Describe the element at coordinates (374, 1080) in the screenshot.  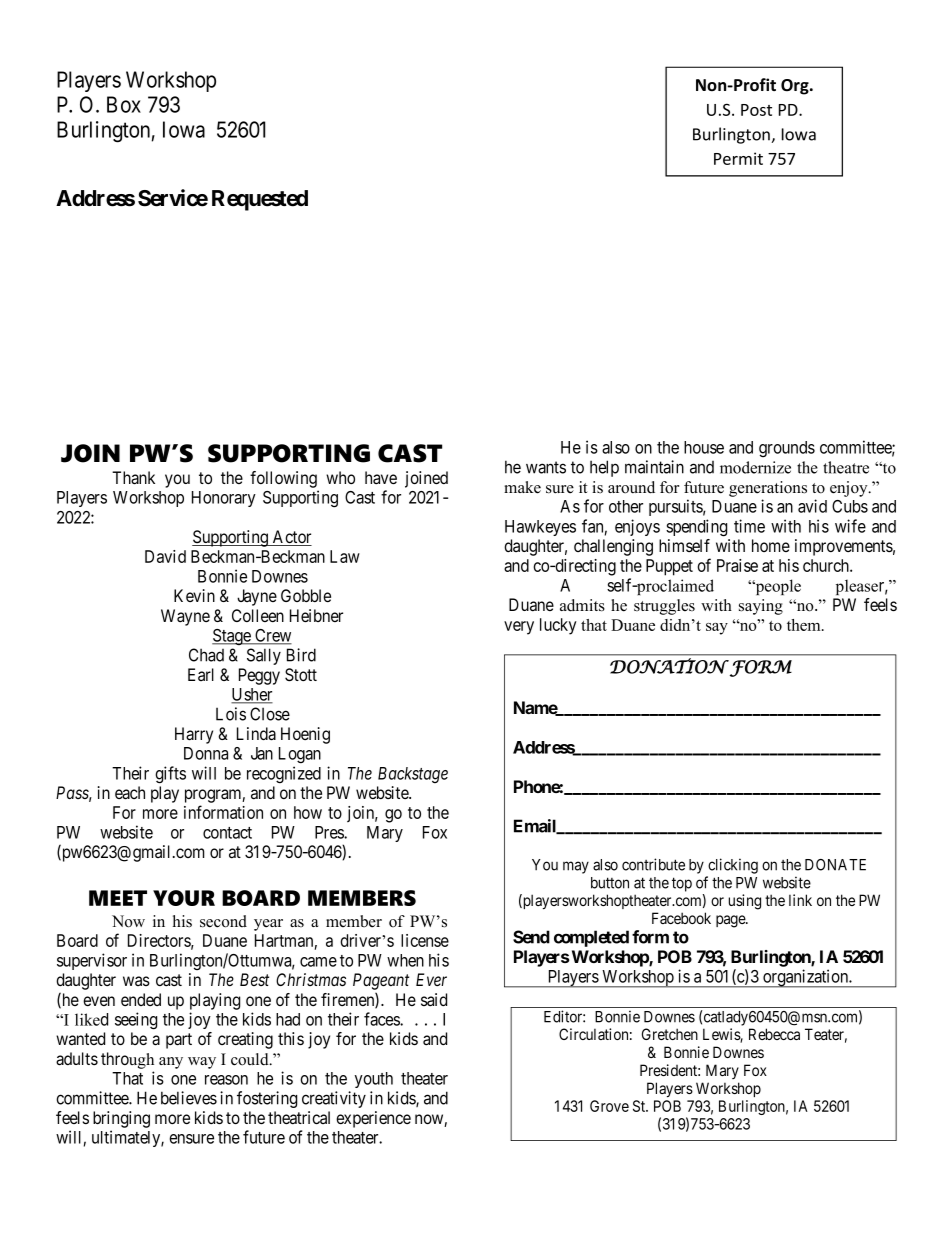
I see `youth` at that location.
